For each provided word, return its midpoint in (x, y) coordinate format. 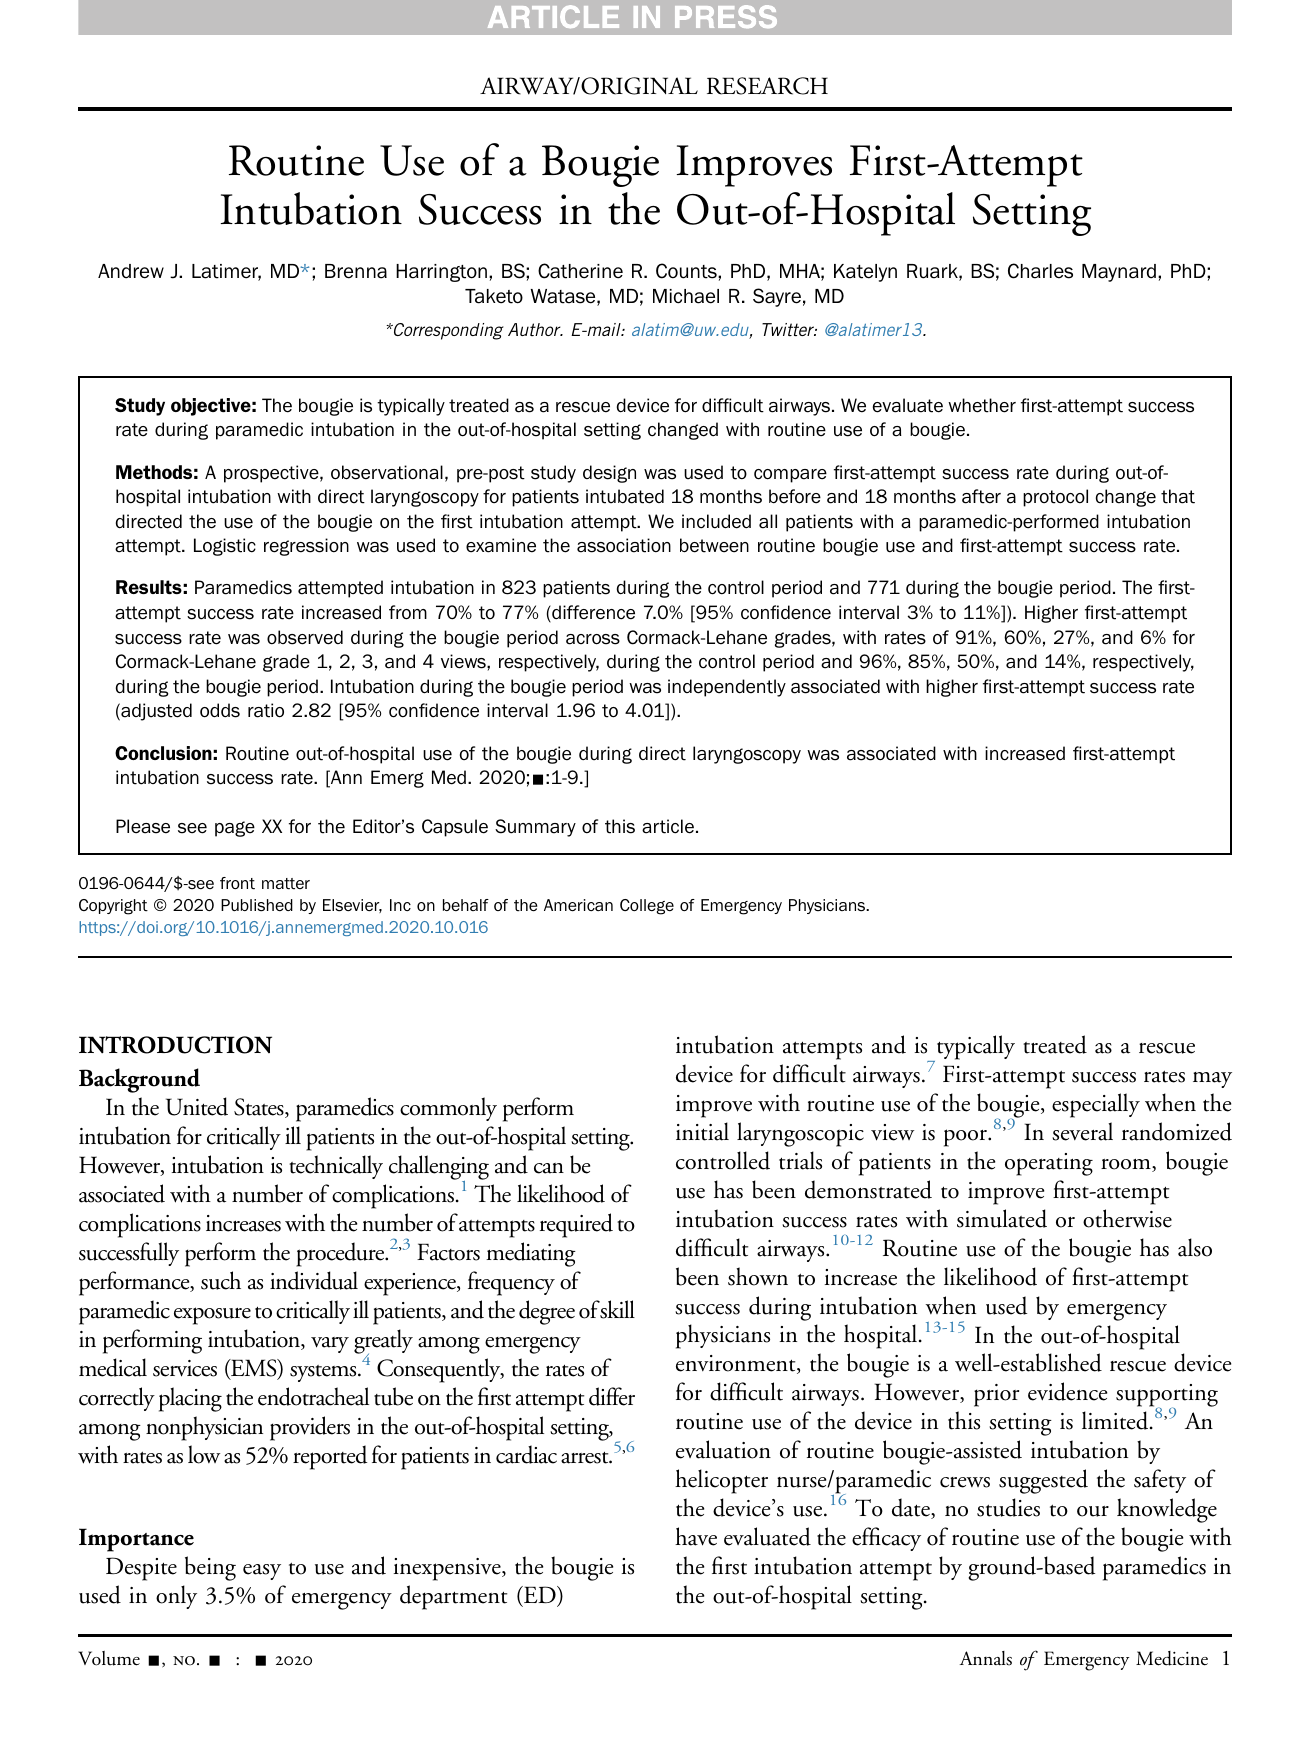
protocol (1055, 498)
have (696, 1536)
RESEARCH (767, 86)
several (1082, 1131)
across (593, 639)
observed (305, 637)
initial (702, 1131)
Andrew (131, 271)
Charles (1040, 271)
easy (262, 1572)
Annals (985, 1658)
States (260, 1108)
